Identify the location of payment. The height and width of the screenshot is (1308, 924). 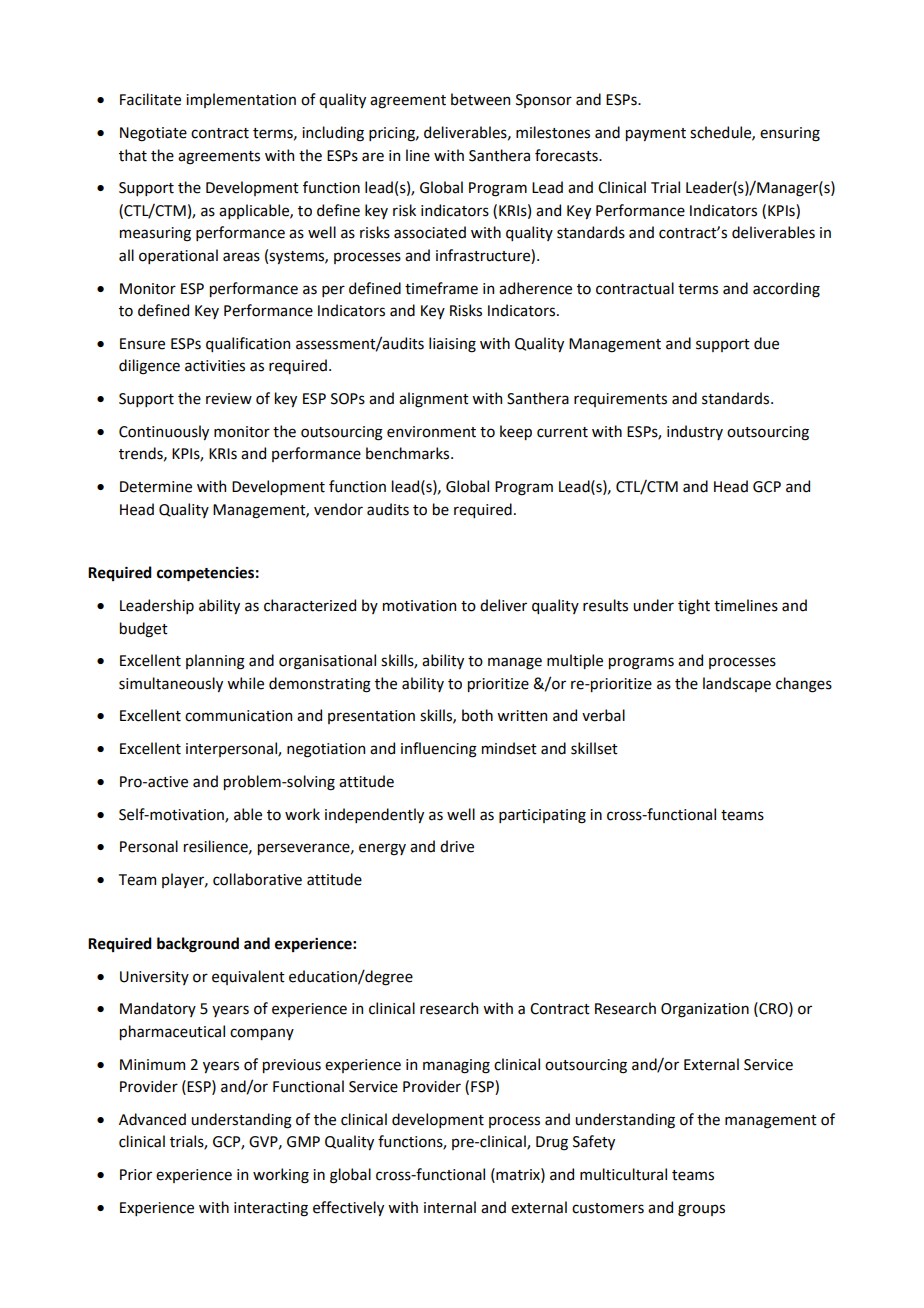
(656, 134).
